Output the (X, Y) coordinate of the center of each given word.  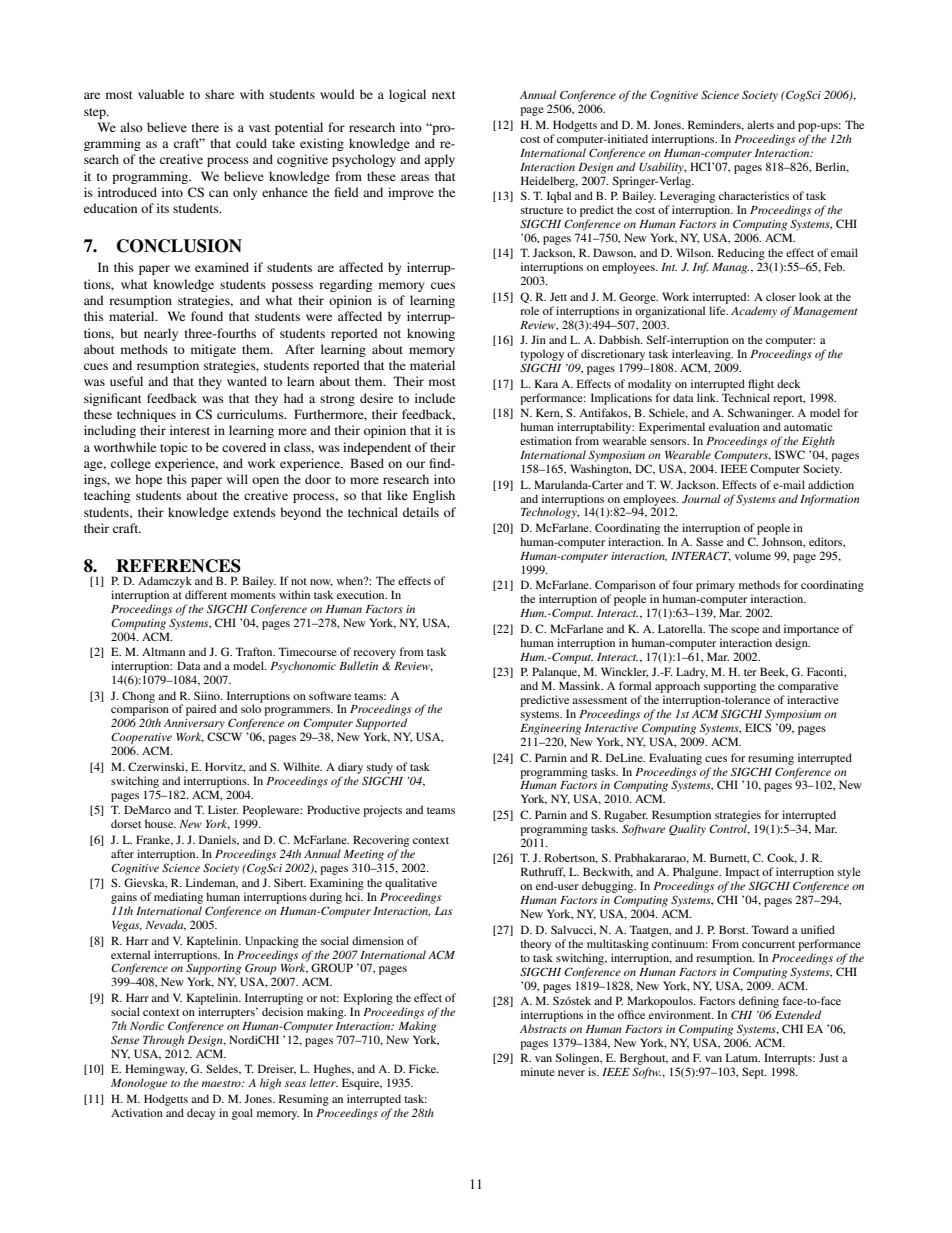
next (444, 95)
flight (761, 385)
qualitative (411, 884)
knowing (431, 334)
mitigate (213, 350)
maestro (222, 1083)
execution (362, 594)
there (205, 127)
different (206, 594)
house (160, 823)
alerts (760, 124)
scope (745, 631)
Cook (782, 858)
